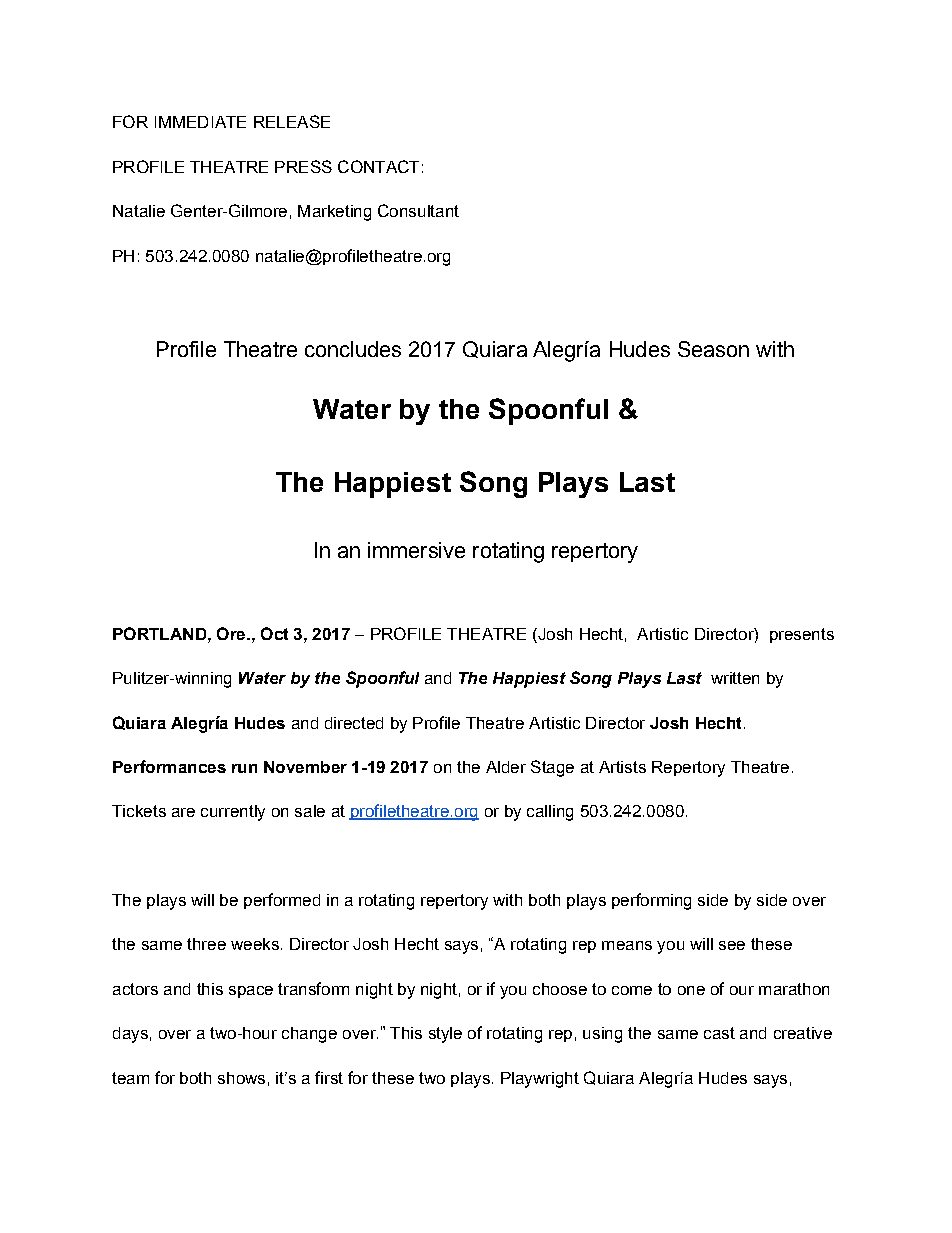 The width and height of the screenshot is (952, 1233). Describe the element at coordinates (241, 1078) in the screenshot. I see `shows` at that location.
